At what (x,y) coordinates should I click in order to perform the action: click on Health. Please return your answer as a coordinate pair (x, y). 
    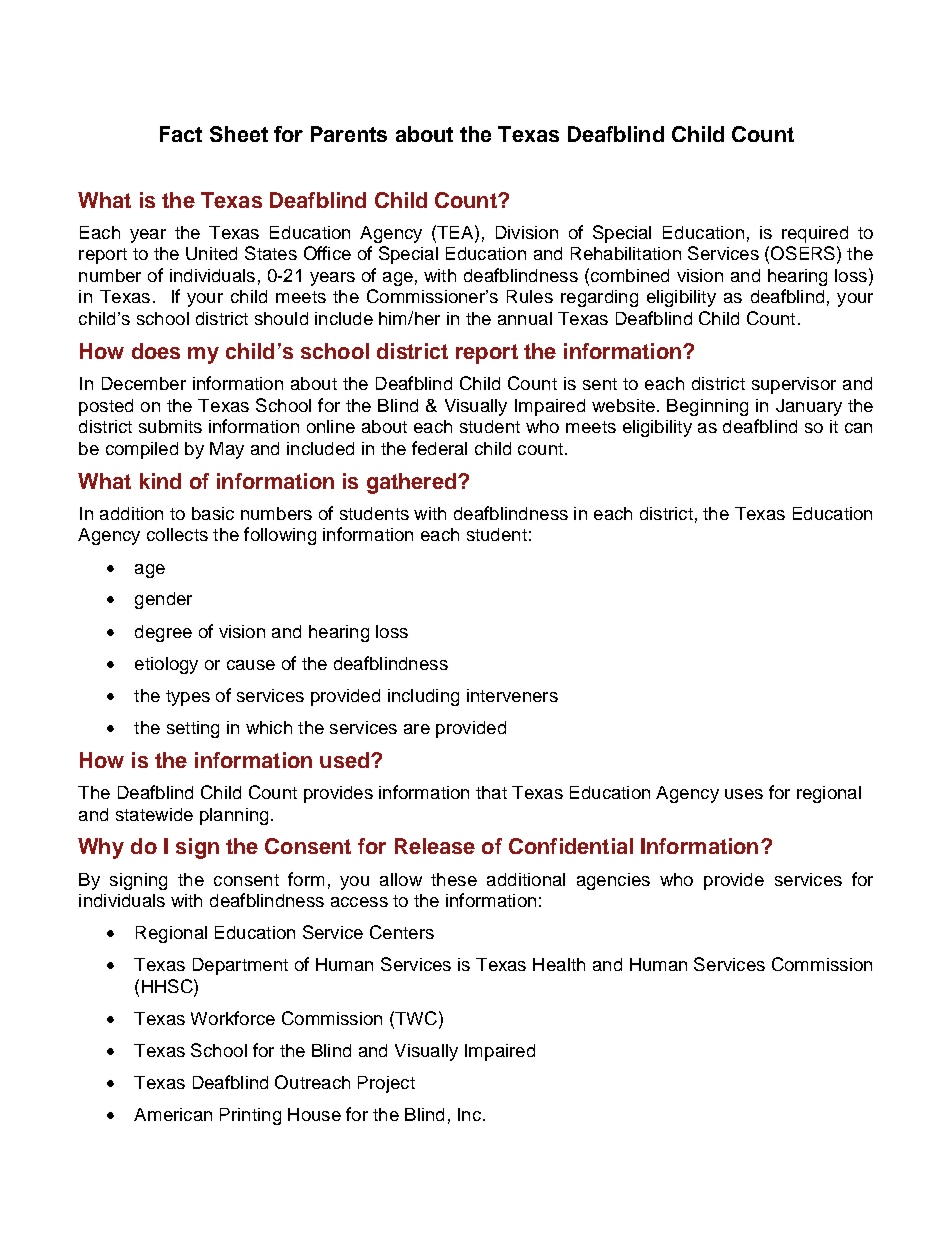
    Looking at the image, I should click on (559, 964).
